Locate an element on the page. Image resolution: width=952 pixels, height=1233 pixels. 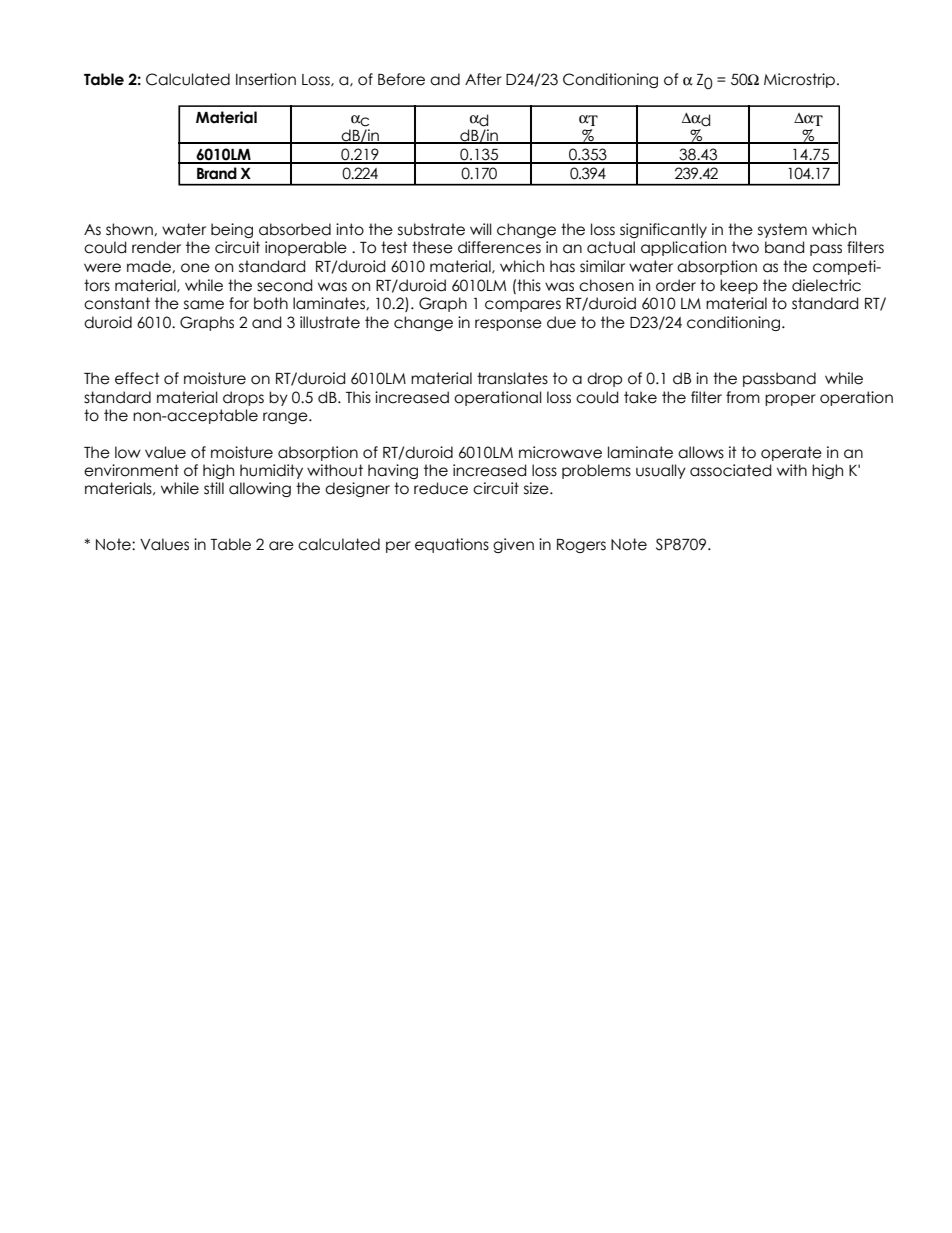
equations is located at coordinates (452, 545).
